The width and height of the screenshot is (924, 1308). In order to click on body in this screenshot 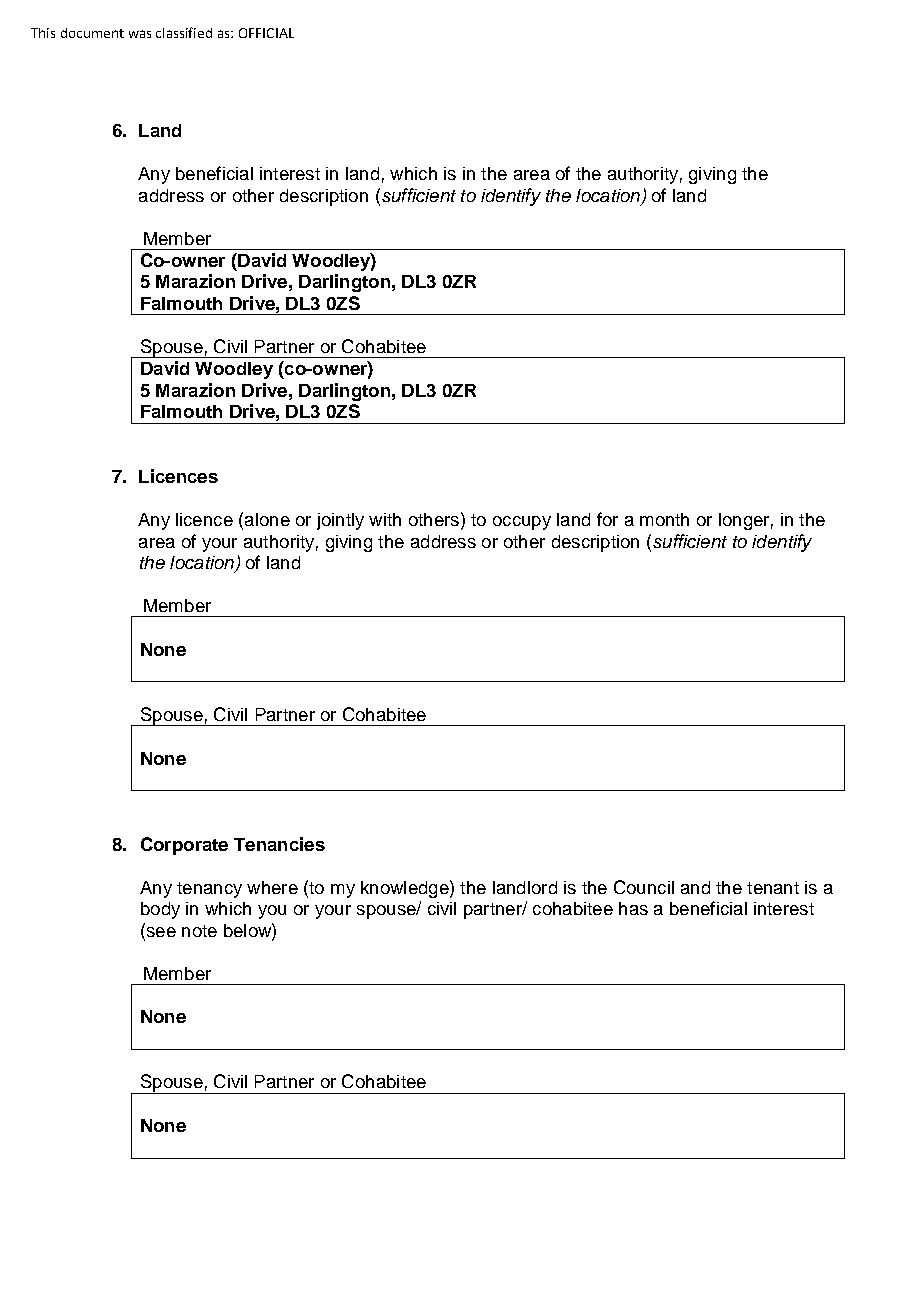, I will do `click(160, 910)`.
